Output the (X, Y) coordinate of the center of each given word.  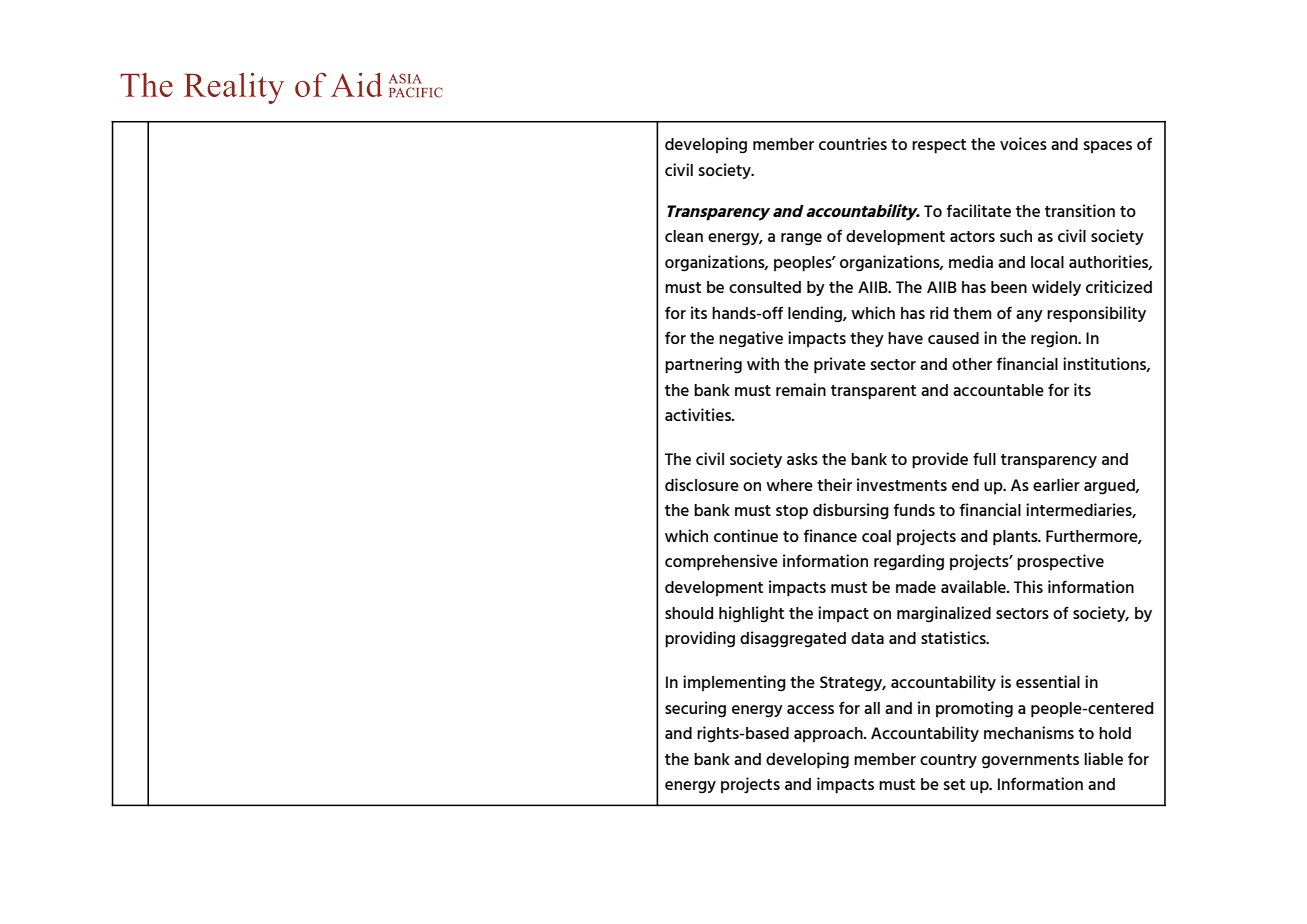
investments (902, 484)
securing (695, 709)
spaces (1108, 147)
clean (684, 236)
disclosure (702, 484)
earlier (1056, 484)
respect (939, 146)
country (948, 761)
